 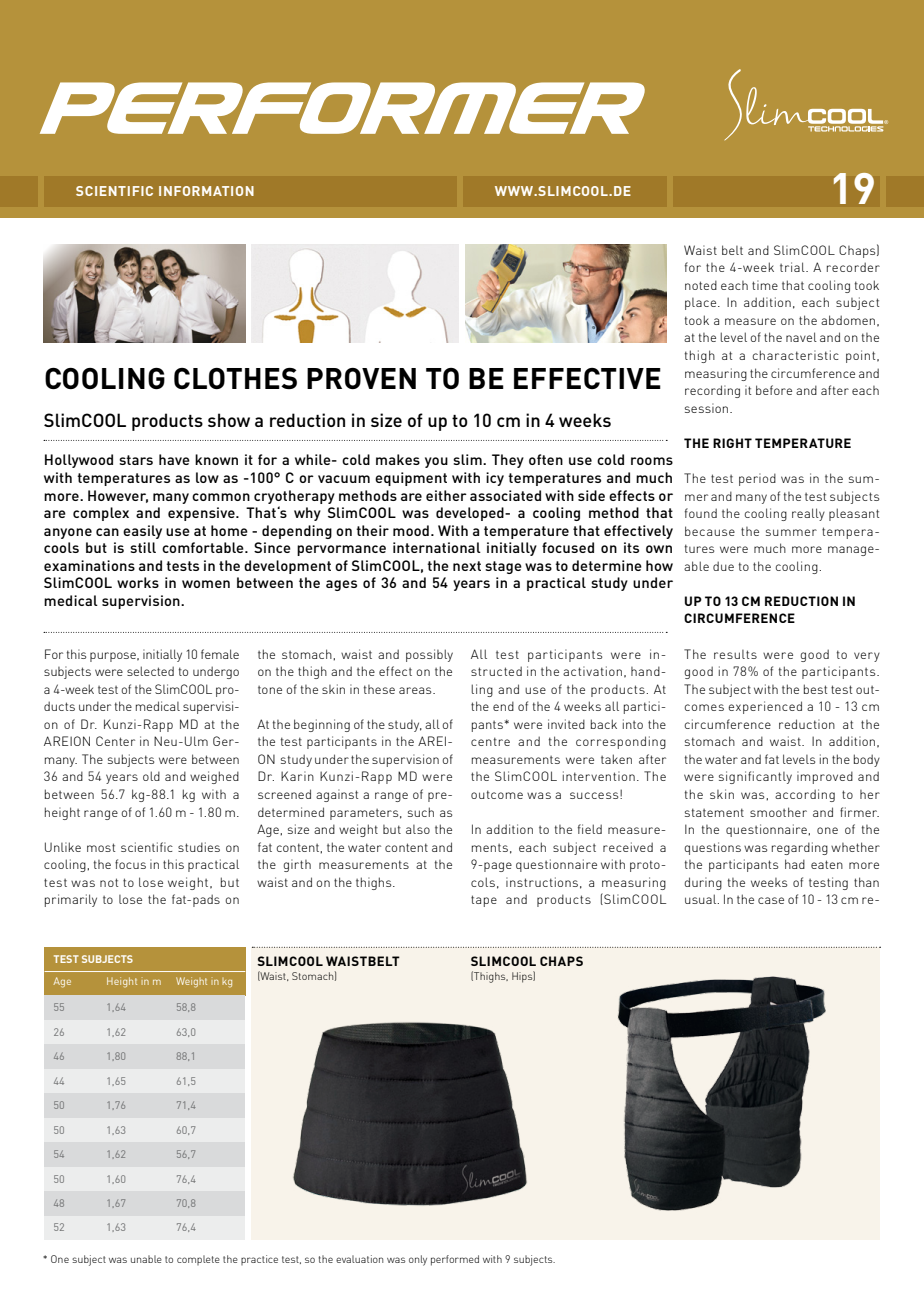 What do you see at coordinates (418, 1260) in the screenshot?
I see `only` at bounding box center [418, 1260].
